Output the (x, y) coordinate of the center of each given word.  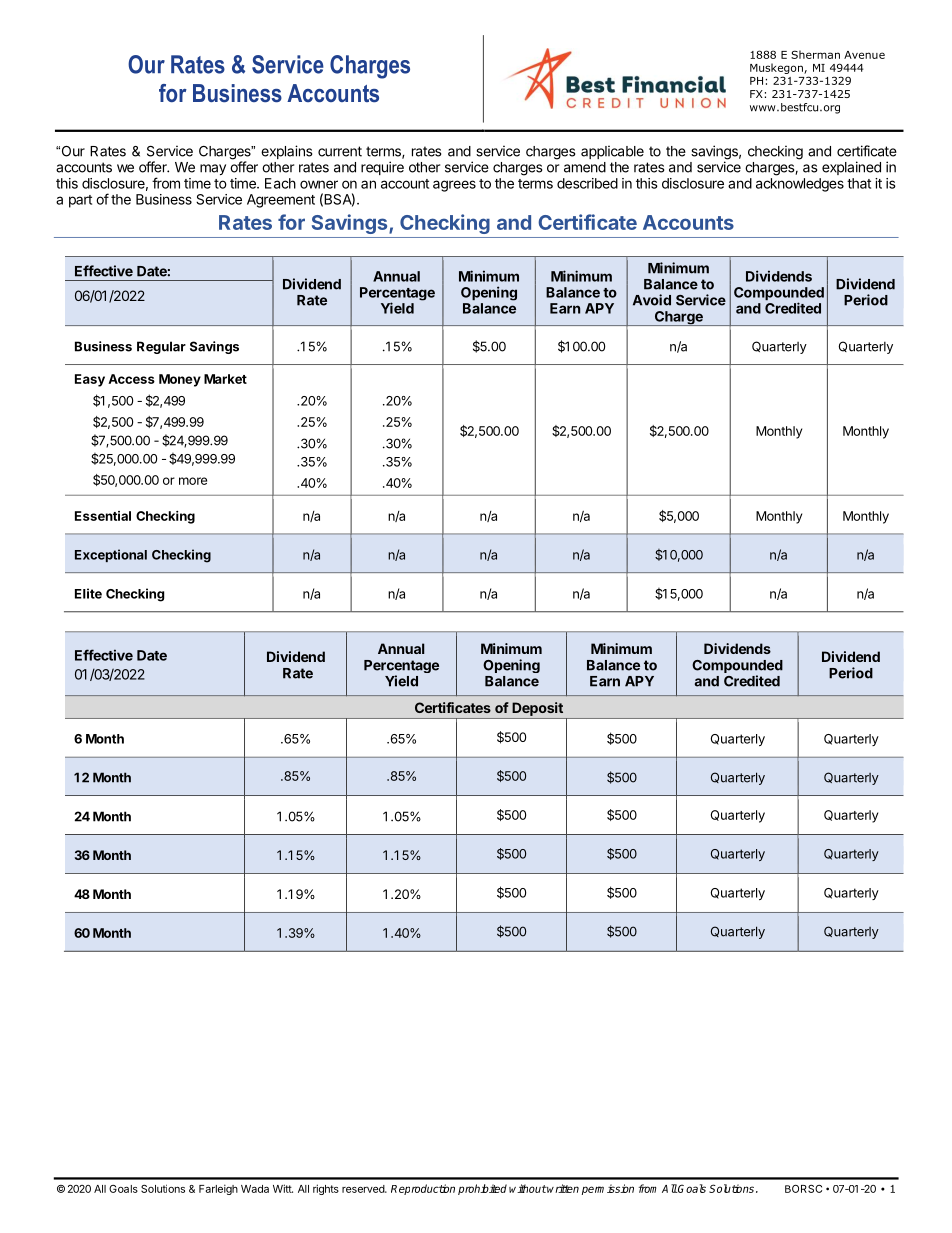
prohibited (482, 1189)
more (193, 481)
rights (326, 1189)
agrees (454, 186)
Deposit (537, 710)
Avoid (652, 300)
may (213, 169)
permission (608, 1189)
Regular (161, 347)
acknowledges (800, 185)
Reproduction (423, 1189)
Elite (88, 593)
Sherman (815, 54)
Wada (255, 1189)
